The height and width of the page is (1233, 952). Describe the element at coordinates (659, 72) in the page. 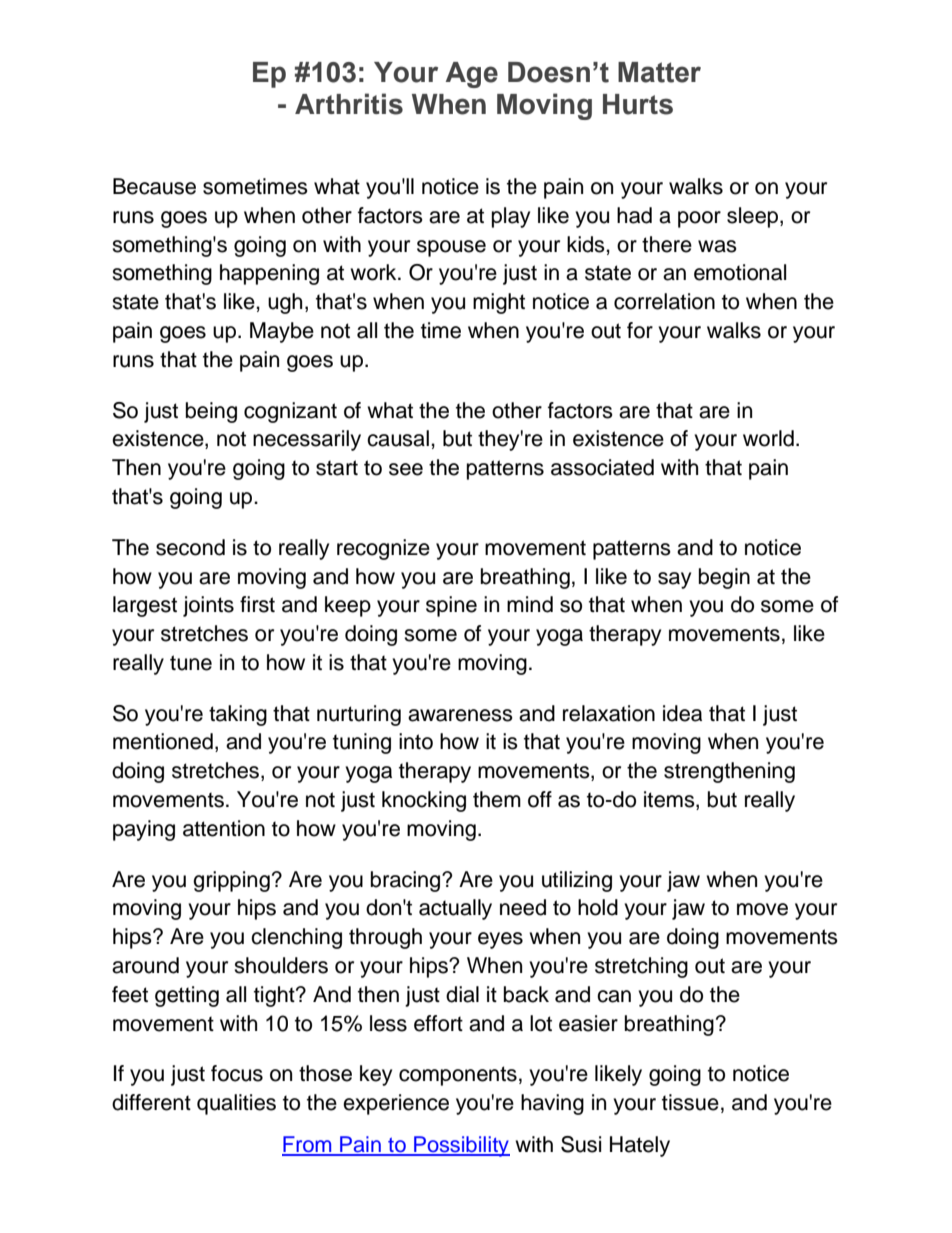

I see `Matter` at that location.
